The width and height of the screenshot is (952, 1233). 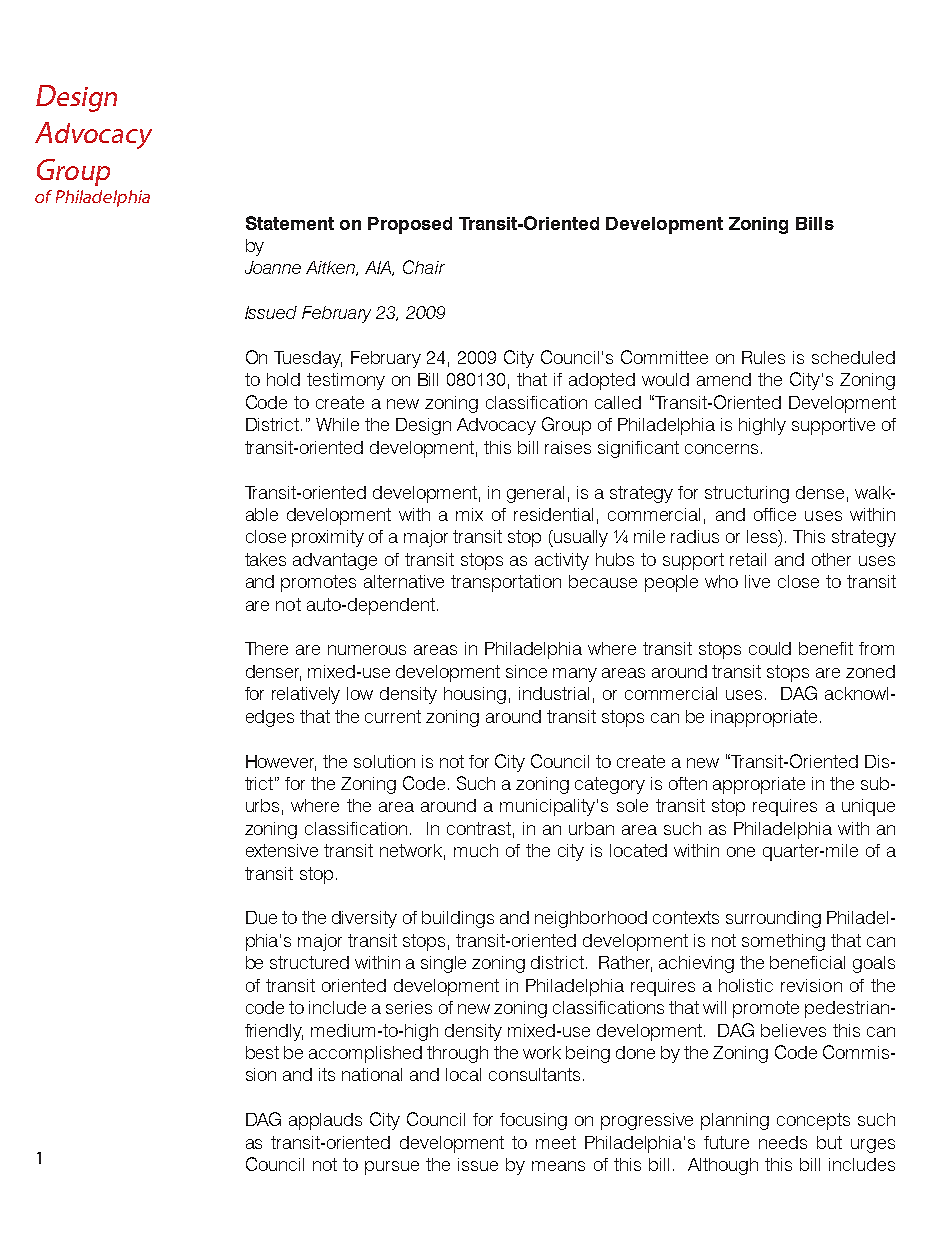 I want to click on benefit, so click(x=826, y=648).
